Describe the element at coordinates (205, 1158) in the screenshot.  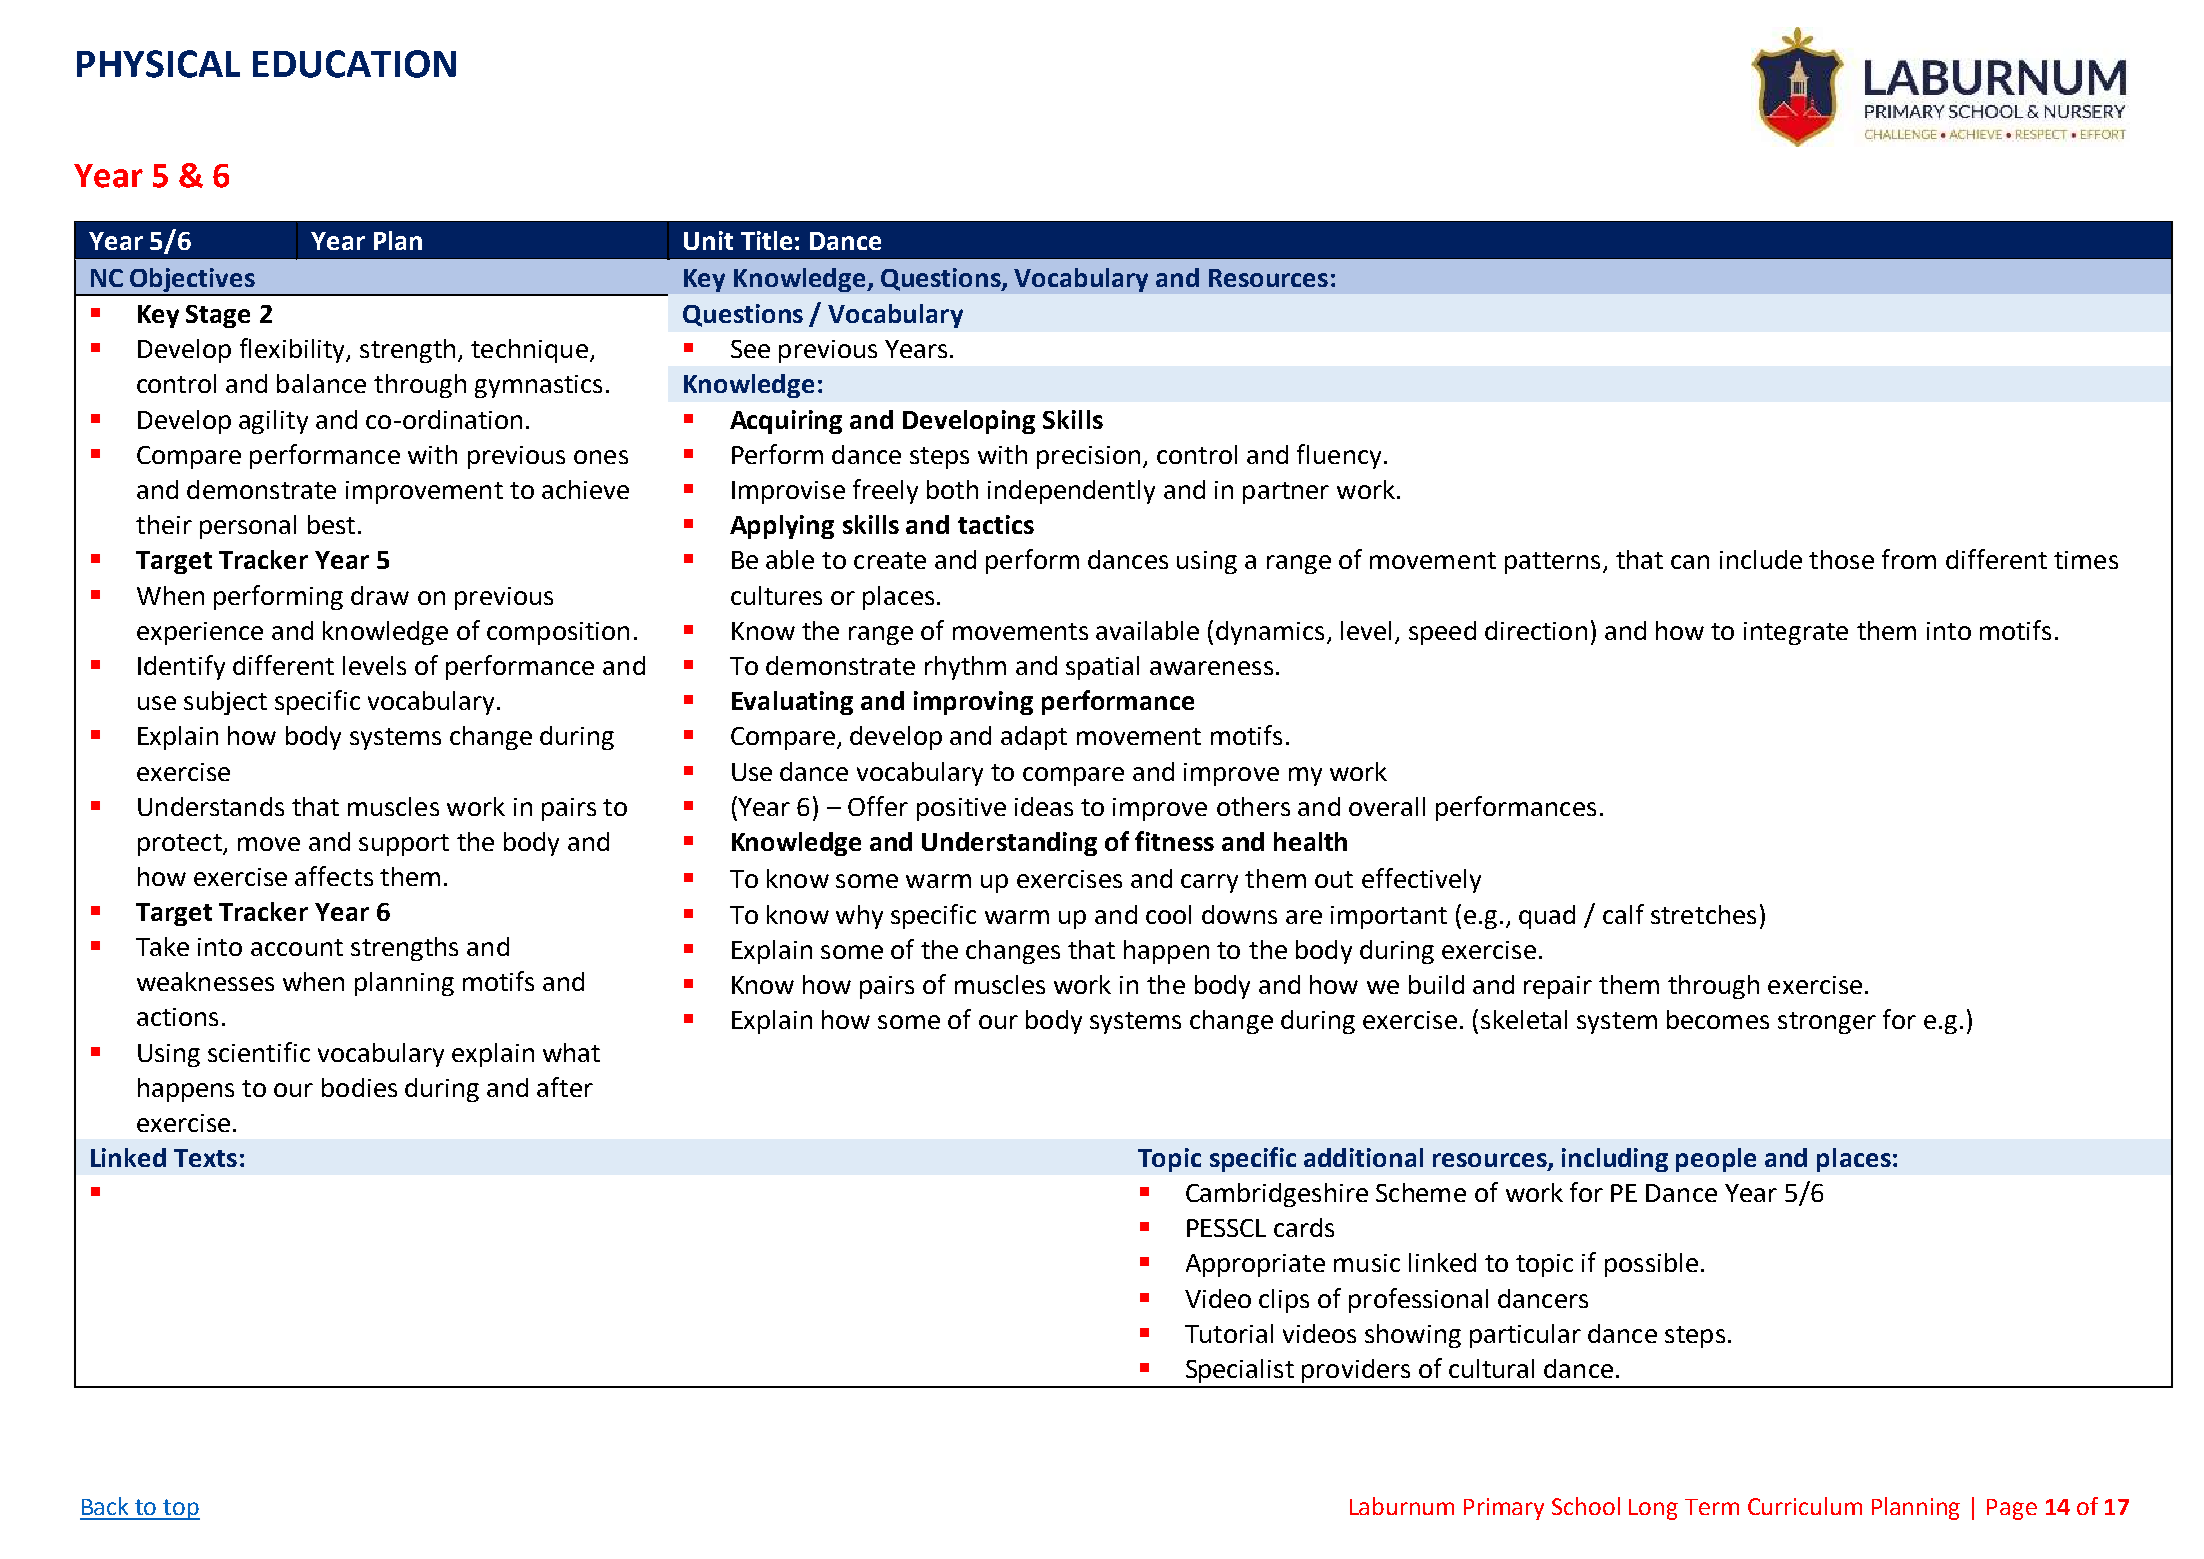
I see `Texts` at that location.
